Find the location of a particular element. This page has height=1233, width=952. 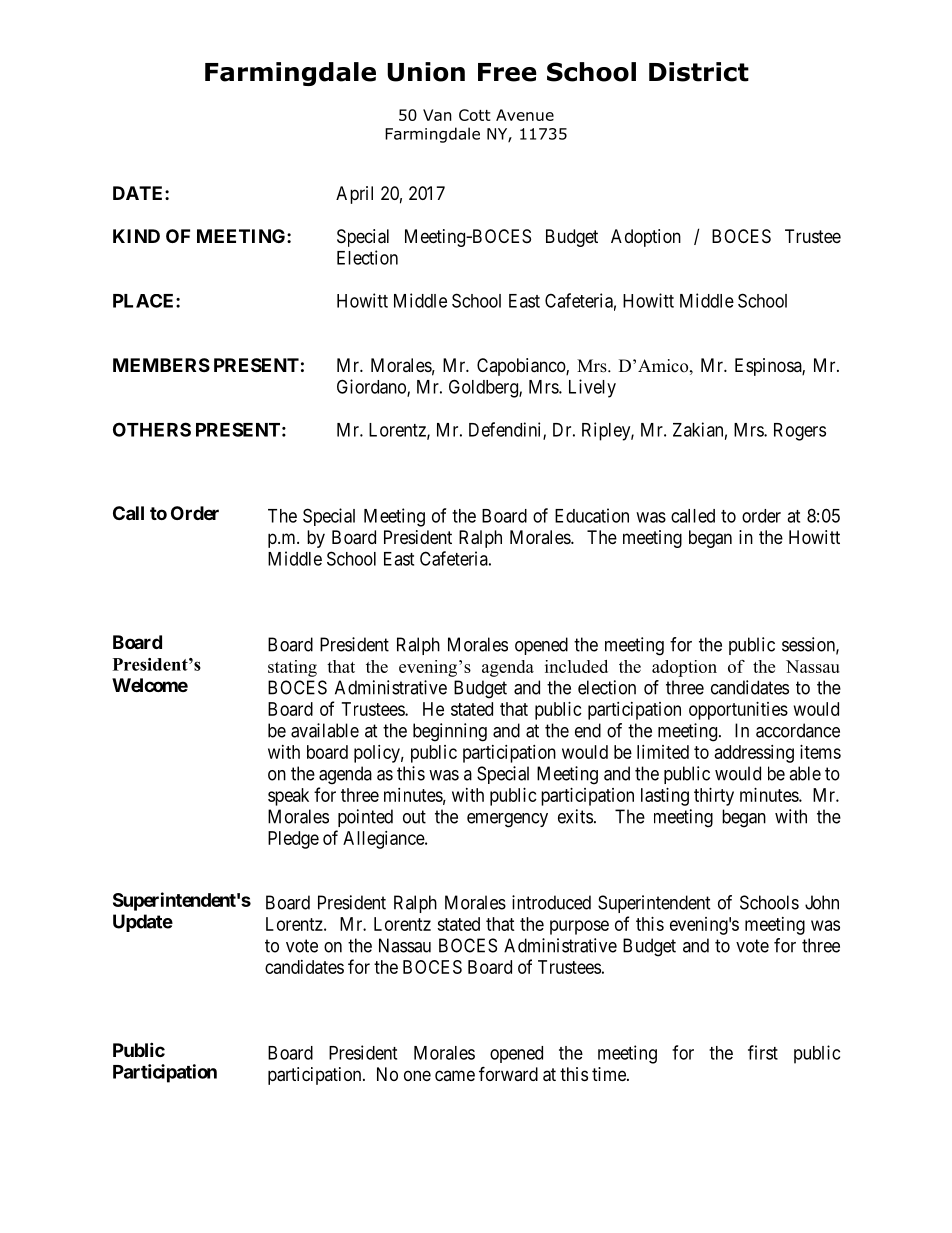

Rogers is located at coordinates (800, 432).
